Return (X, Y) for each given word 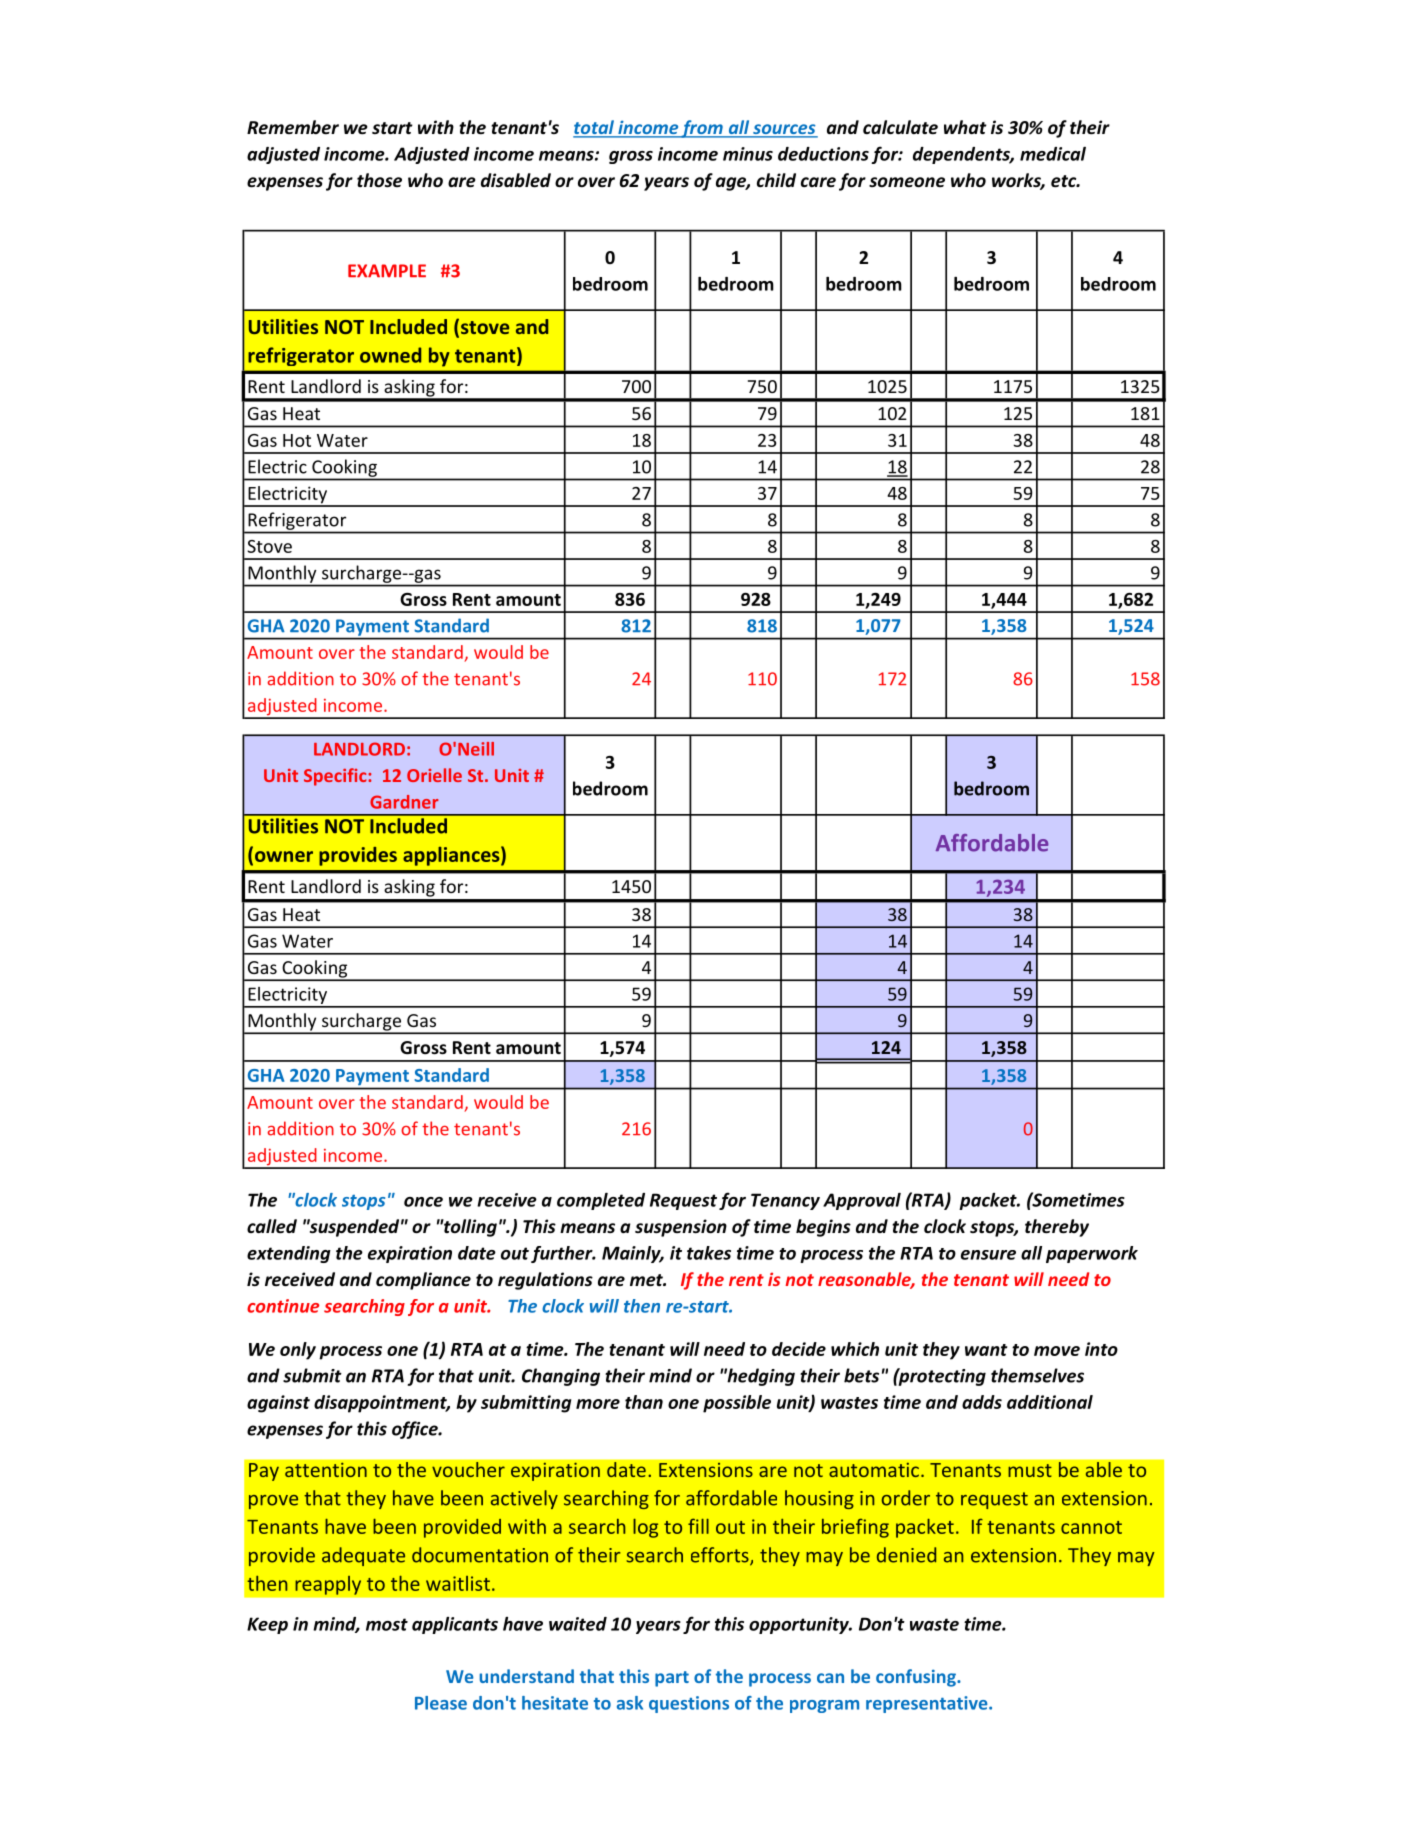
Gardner (404, 802)
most (387, 1624)
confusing (917, 1678)
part (672, 1679)
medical (1053, 154)
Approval (862, 1201)
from (702, 129)
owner (282, 857)
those (379, 180)
